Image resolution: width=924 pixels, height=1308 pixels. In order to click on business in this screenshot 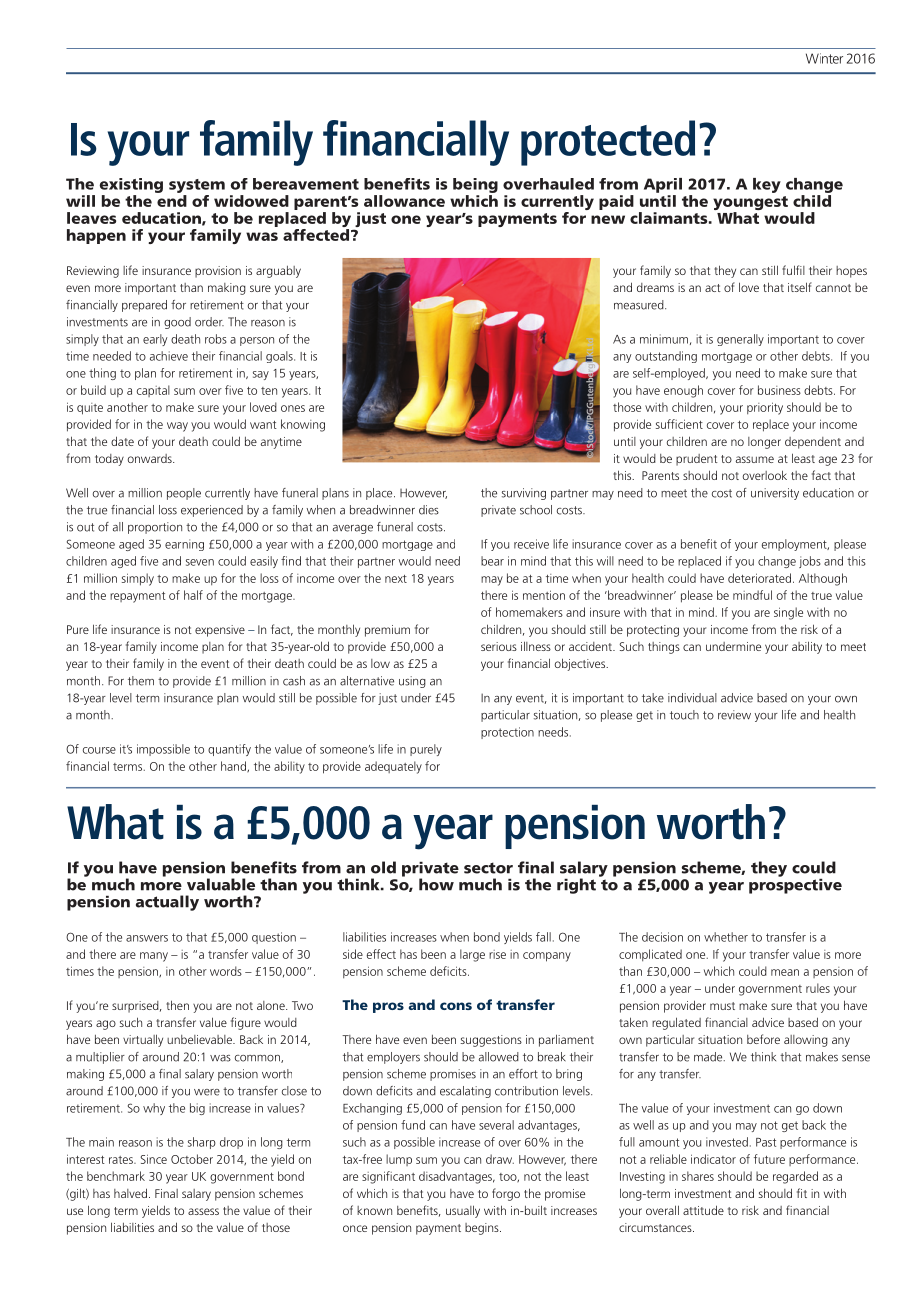, I will do `click(779, 390)`.
